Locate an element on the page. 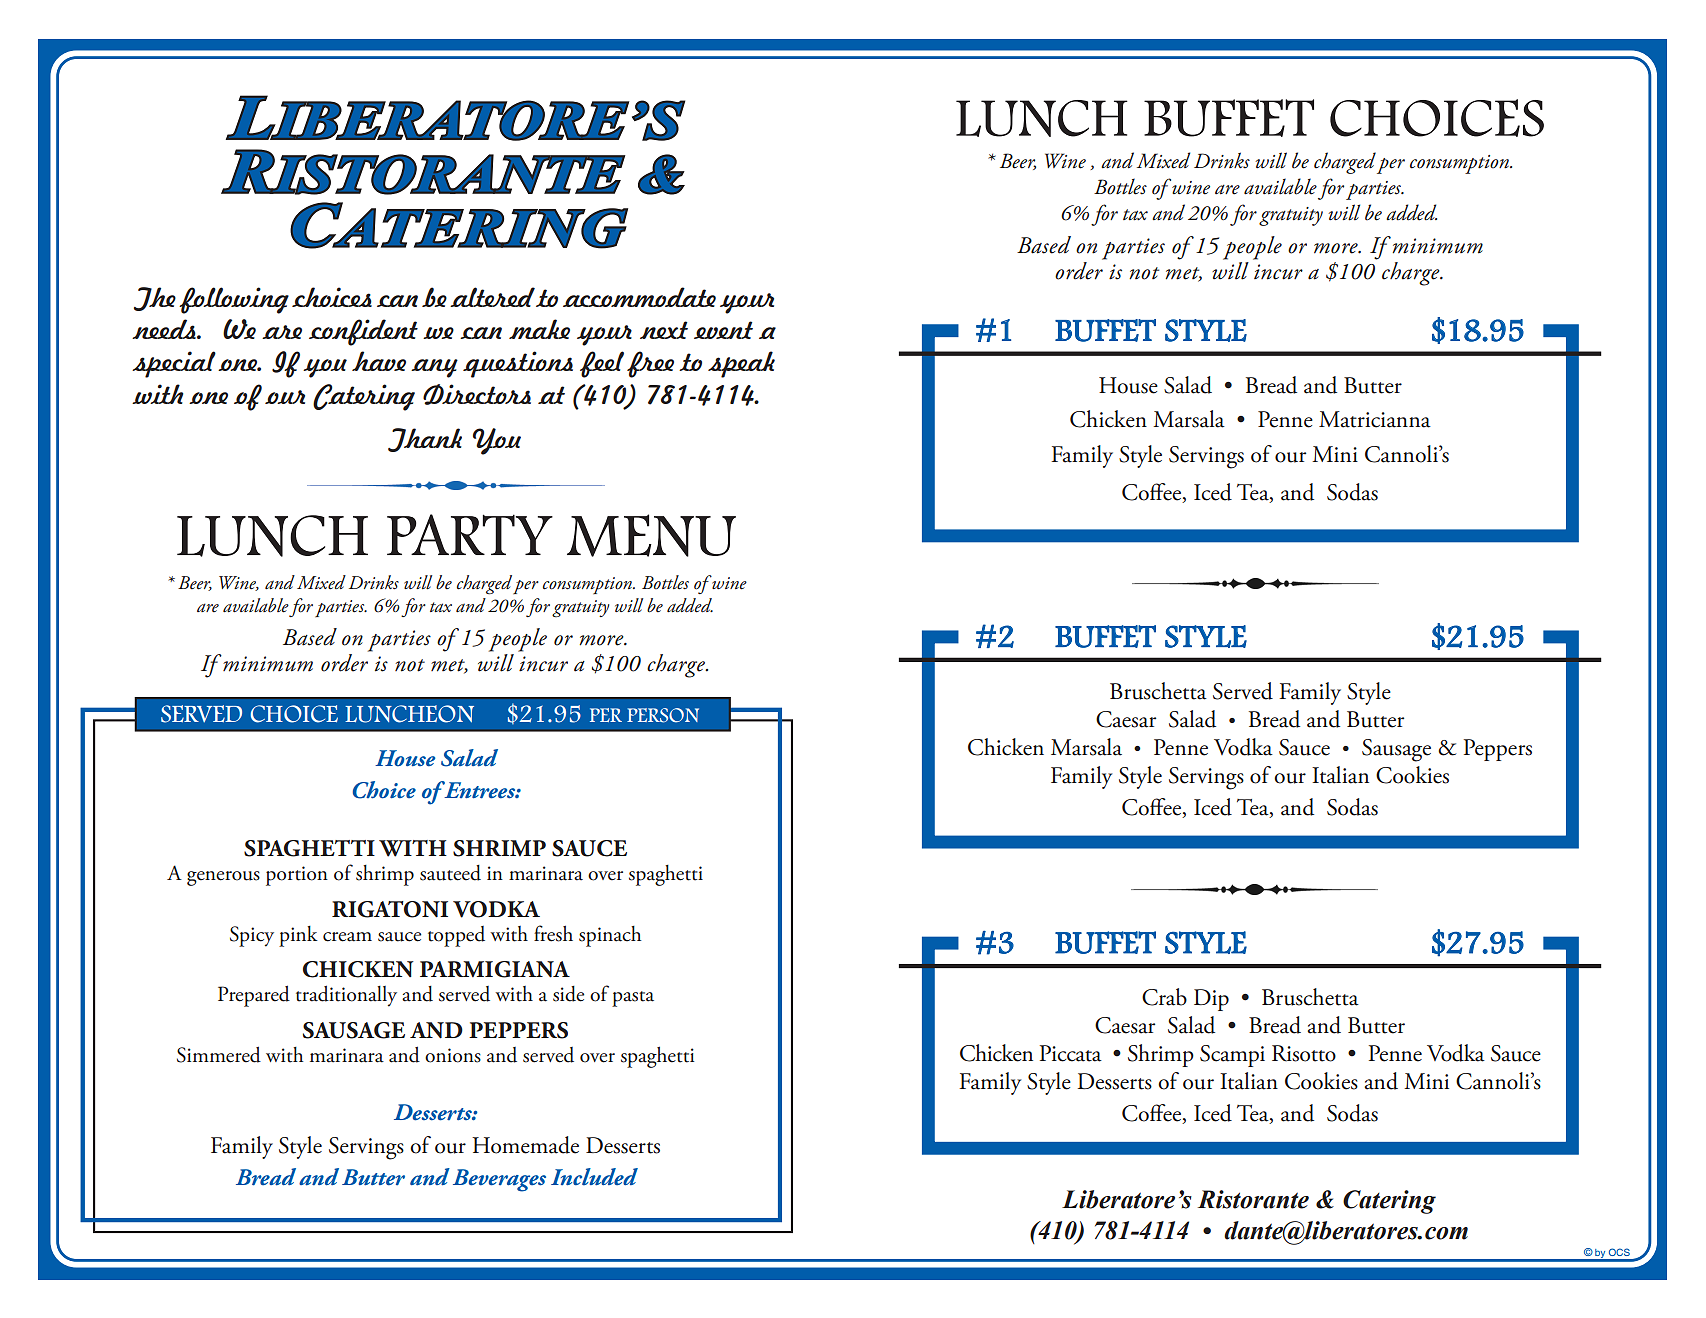 The image size is (1706, 1318). free is located at coordinates (650, 364).
